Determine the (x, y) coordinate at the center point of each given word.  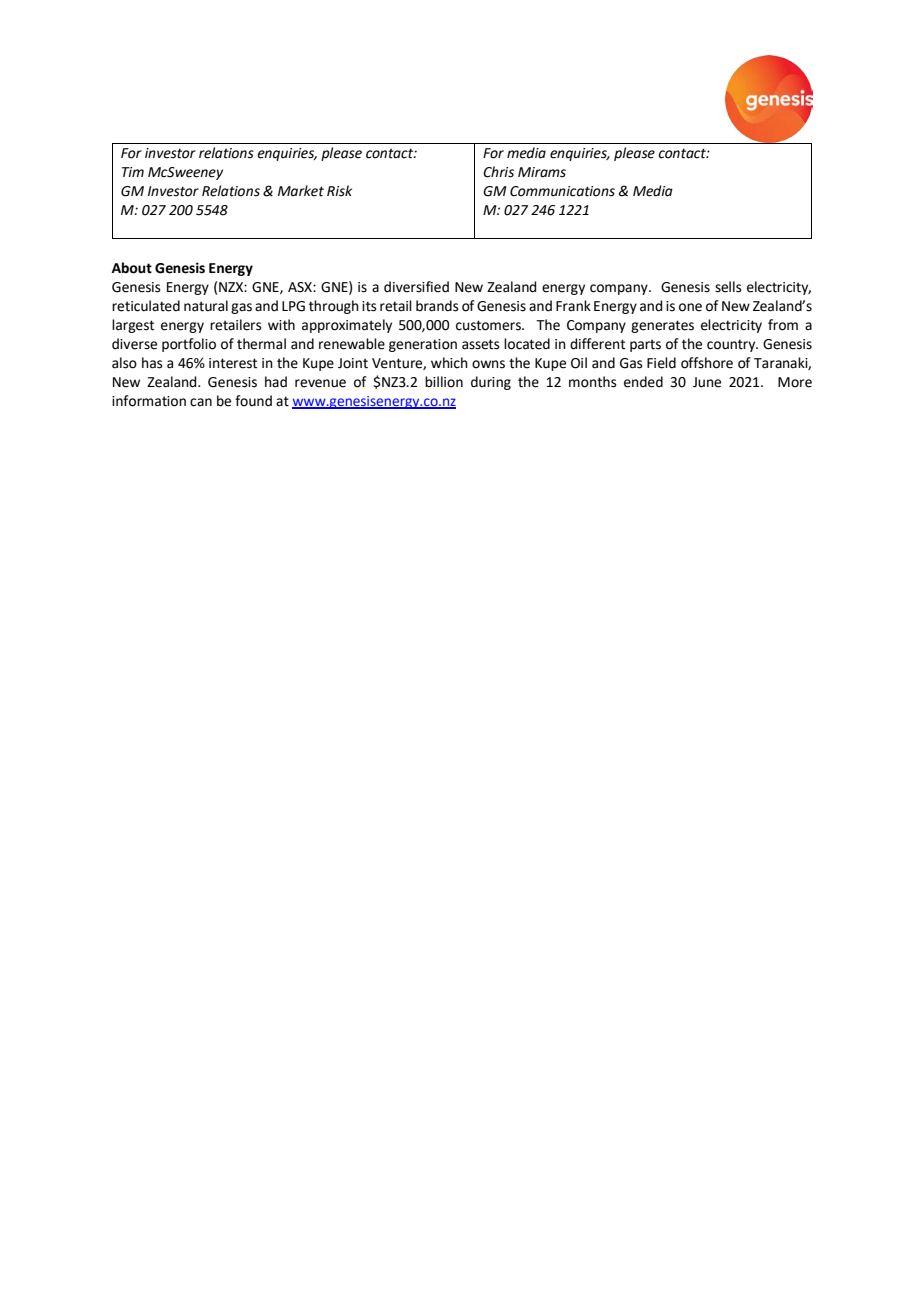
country (732, 345)
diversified (416, 287)
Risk (339, 191)
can (201, 402)
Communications (562, 191)
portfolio (189, 345)
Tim (133, 172)
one (690, 307)
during (491, 383)
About (132, 268)
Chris (498, 172)
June (707, 382)
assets (481, 344)
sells (728, 287)
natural (206, 306)
